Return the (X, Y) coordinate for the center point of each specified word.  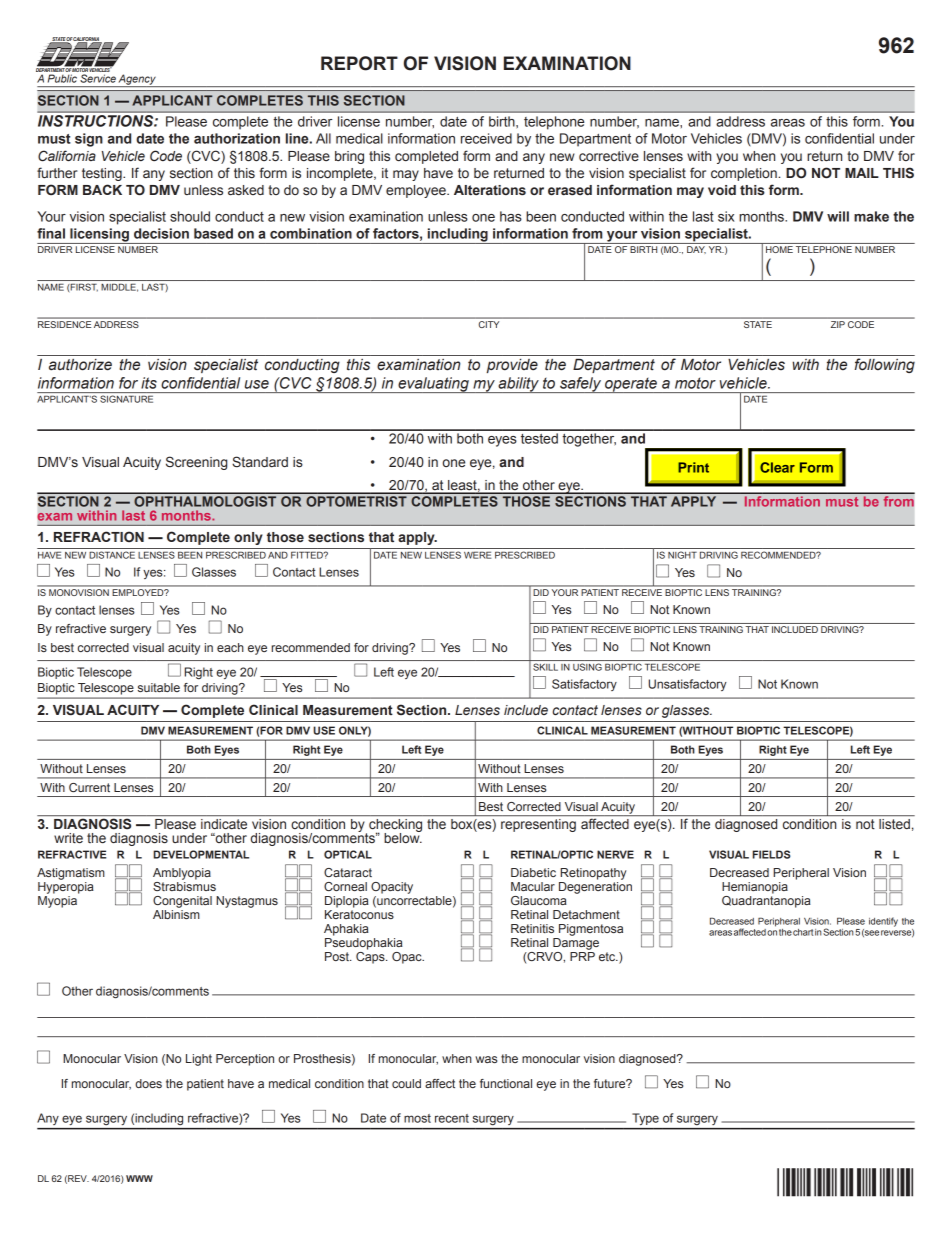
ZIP (838, 324)
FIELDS (772, 854)
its (149, 383)
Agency (137, 80)
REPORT (359, 63)
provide (512, 366)
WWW (139, 1178)
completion (745, 174)
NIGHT (682, 555)
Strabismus (184, 886)
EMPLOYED (139, 592)
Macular (533, 886)
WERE (477, 555)
